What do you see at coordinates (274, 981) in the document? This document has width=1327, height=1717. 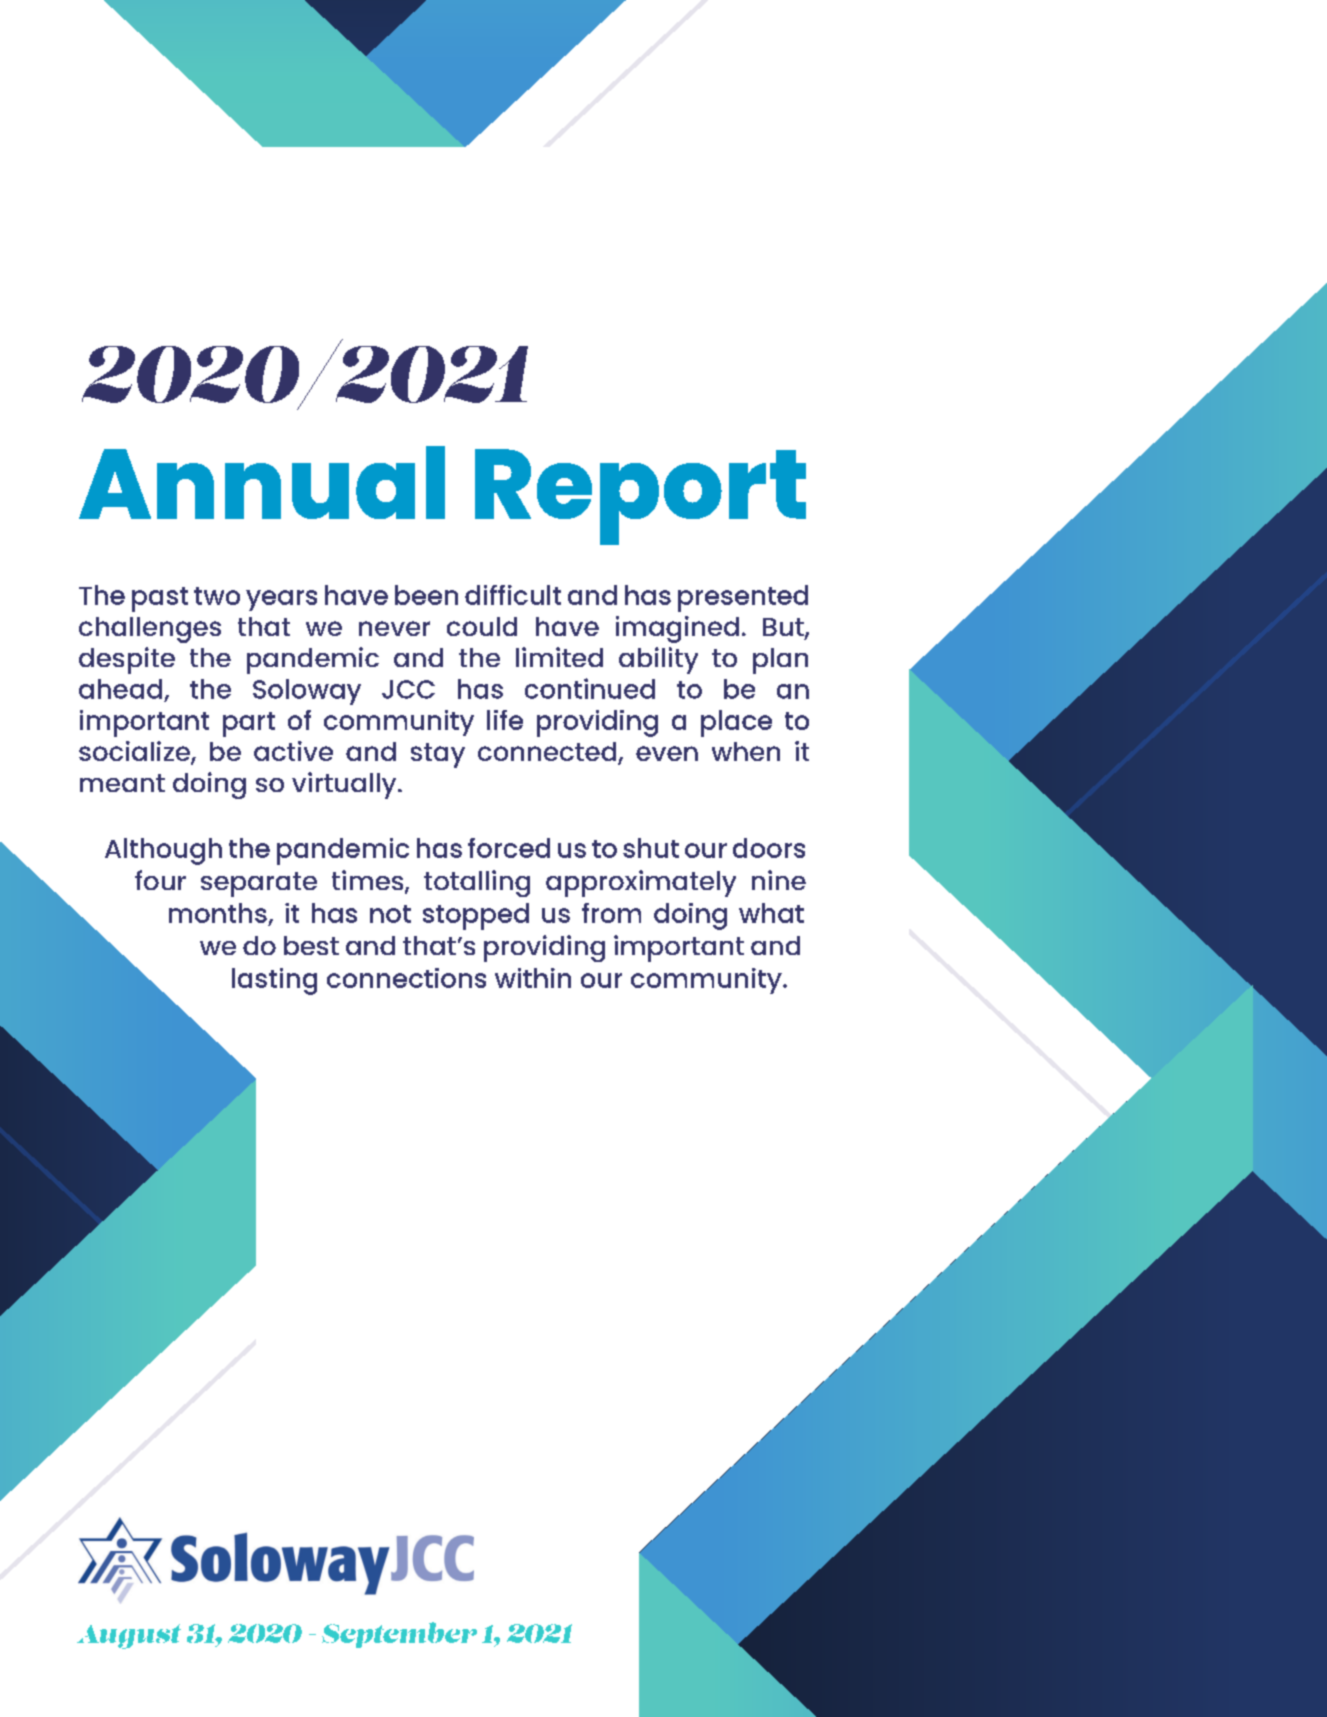 I see `lasting` at bounding box center [274, 981].
